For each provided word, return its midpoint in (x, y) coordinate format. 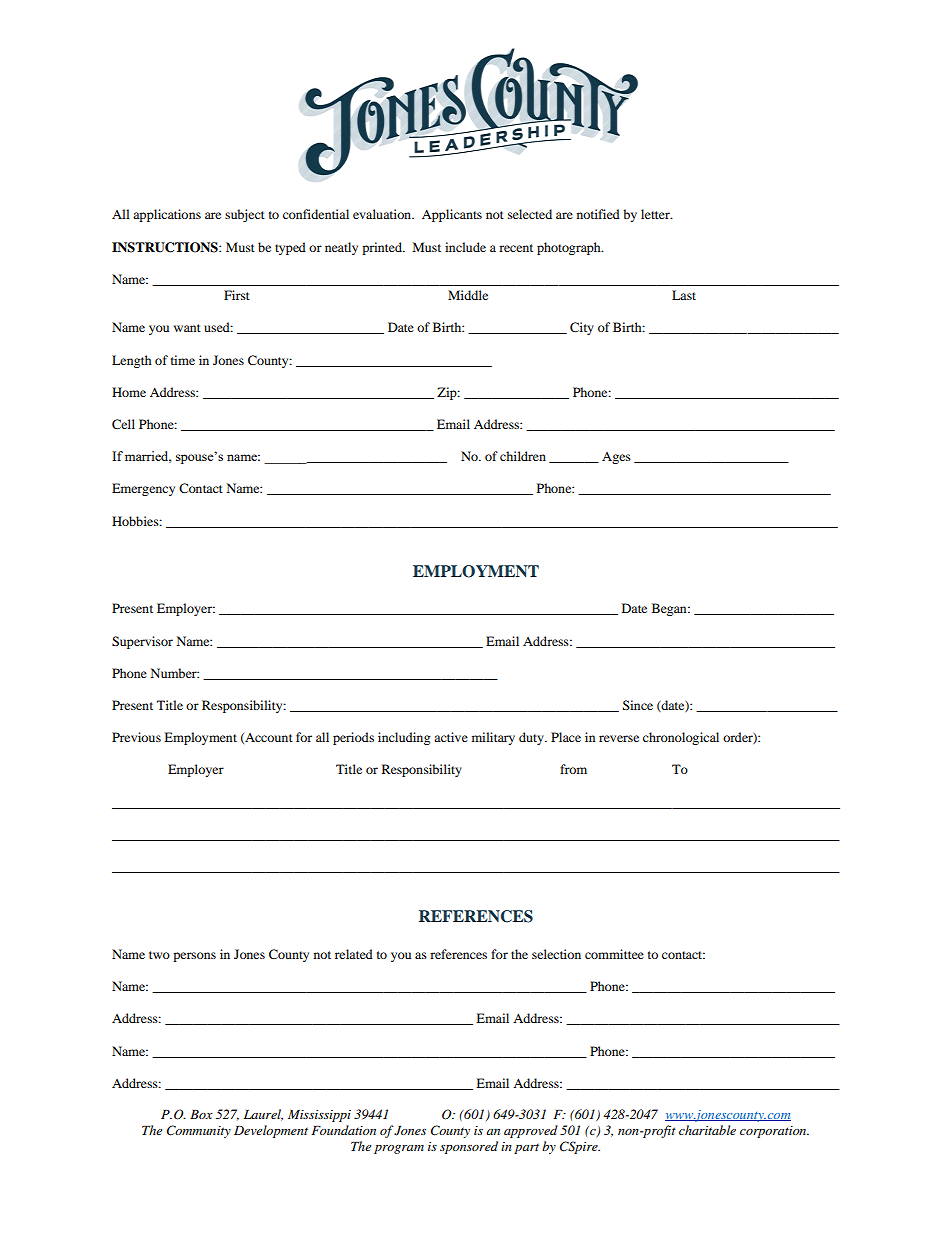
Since (638, 705)
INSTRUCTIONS (166, 247)
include (465, 247)
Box (201, 1114)
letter (656, 214)
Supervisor (142, 642)
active (451, 737)
